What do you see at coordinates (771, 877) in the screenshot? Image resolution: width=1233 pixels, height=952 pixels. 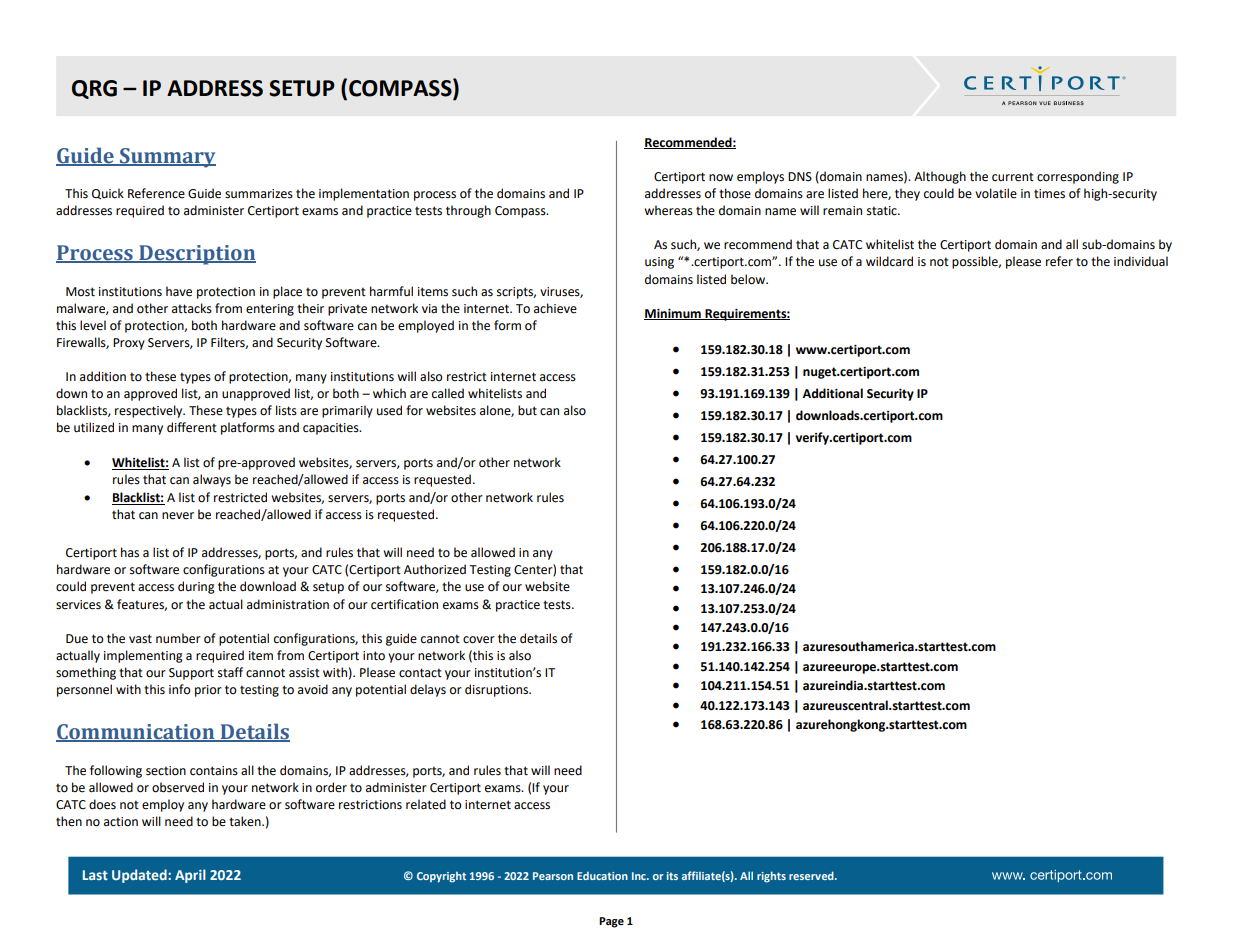 I see `rights` at bounding box center [771, 877].
